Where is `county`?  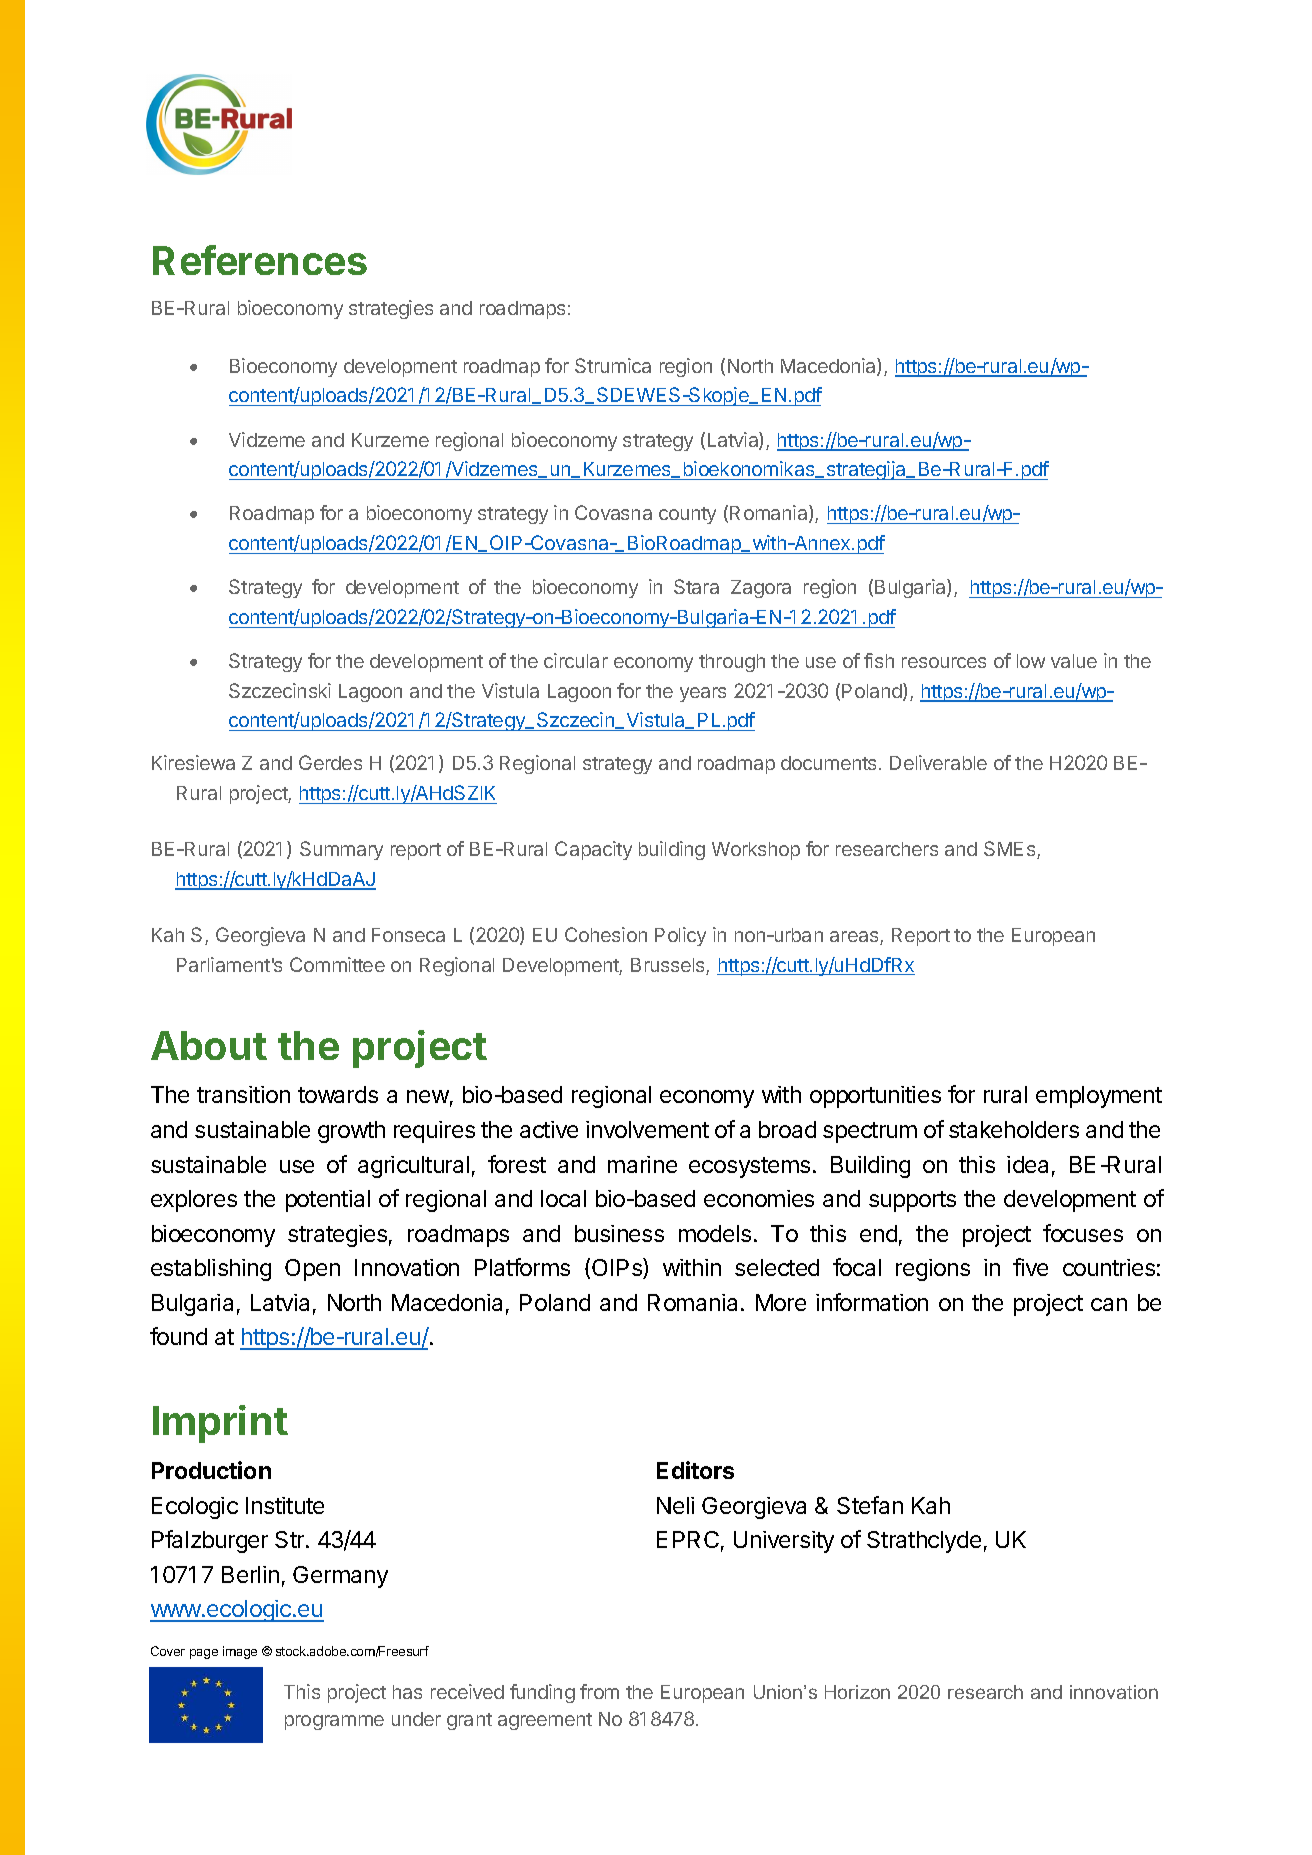
county is located at coordinates (687, 515).
